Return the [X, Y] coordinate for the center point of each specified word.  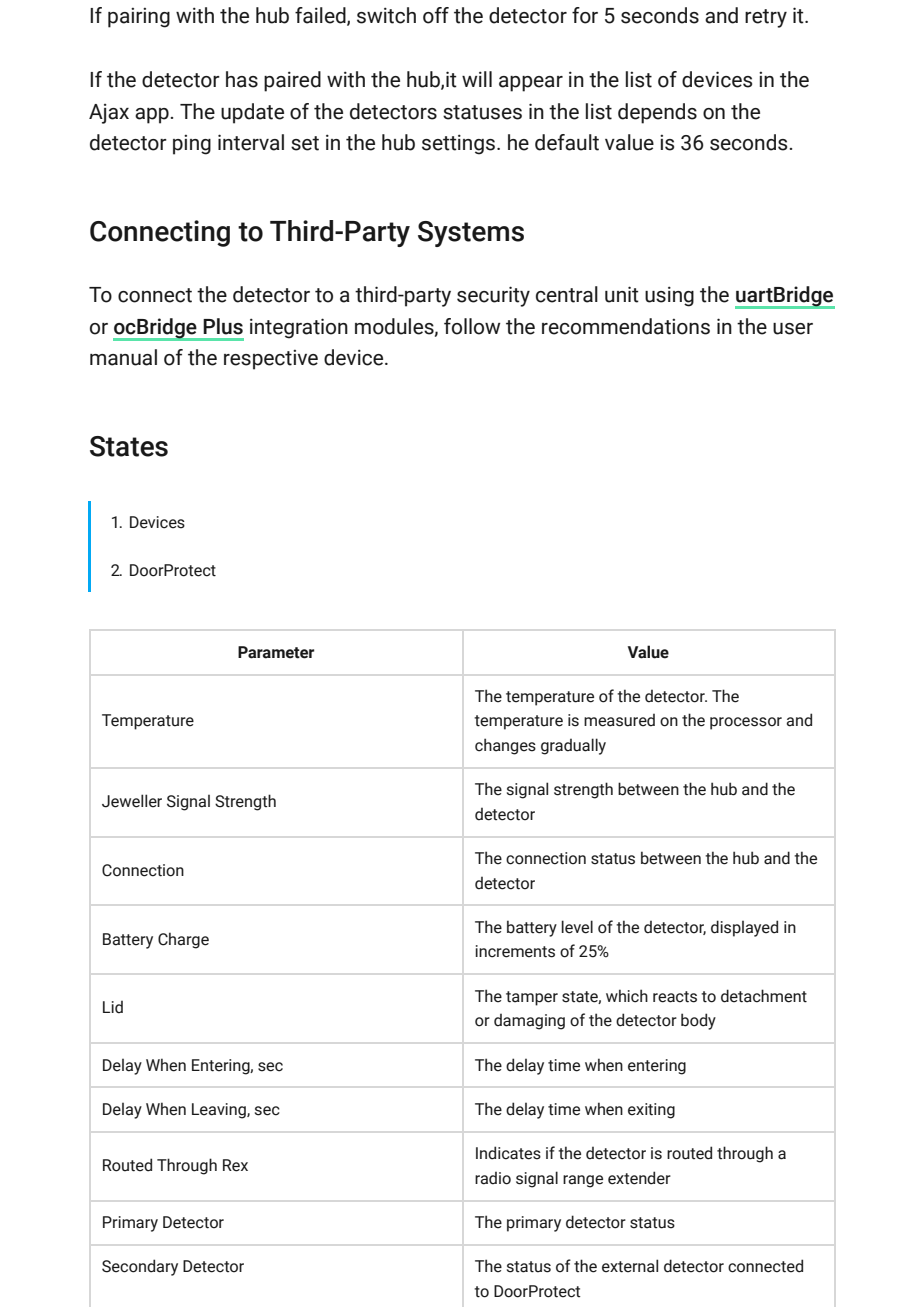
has [242, 79]
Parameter [276, 652]
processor [746, 723]
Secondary [140, 1267]
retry [766, 18]
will [477, 79]
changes [505, 746]
